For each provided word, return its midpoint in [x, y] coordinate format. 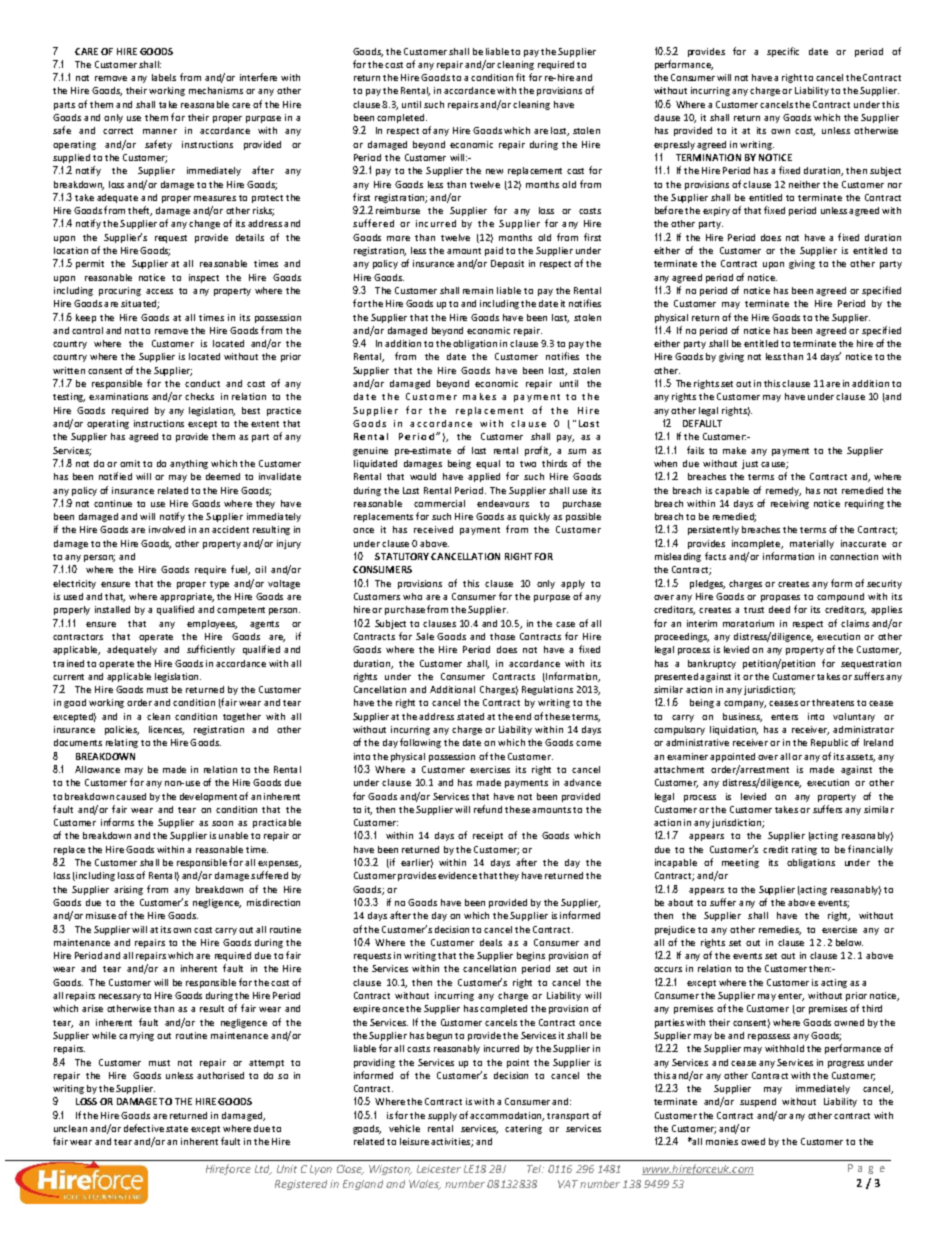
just [750, 464]
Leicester [439, 1169]
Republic [829, 743]
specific [783, 52]
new [494, 171]
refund [488, 809]
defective [144, 1128]
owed [753, 1141]
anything [189, 464]
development [208, 797]
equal [488, 464]
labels [164, 77]
